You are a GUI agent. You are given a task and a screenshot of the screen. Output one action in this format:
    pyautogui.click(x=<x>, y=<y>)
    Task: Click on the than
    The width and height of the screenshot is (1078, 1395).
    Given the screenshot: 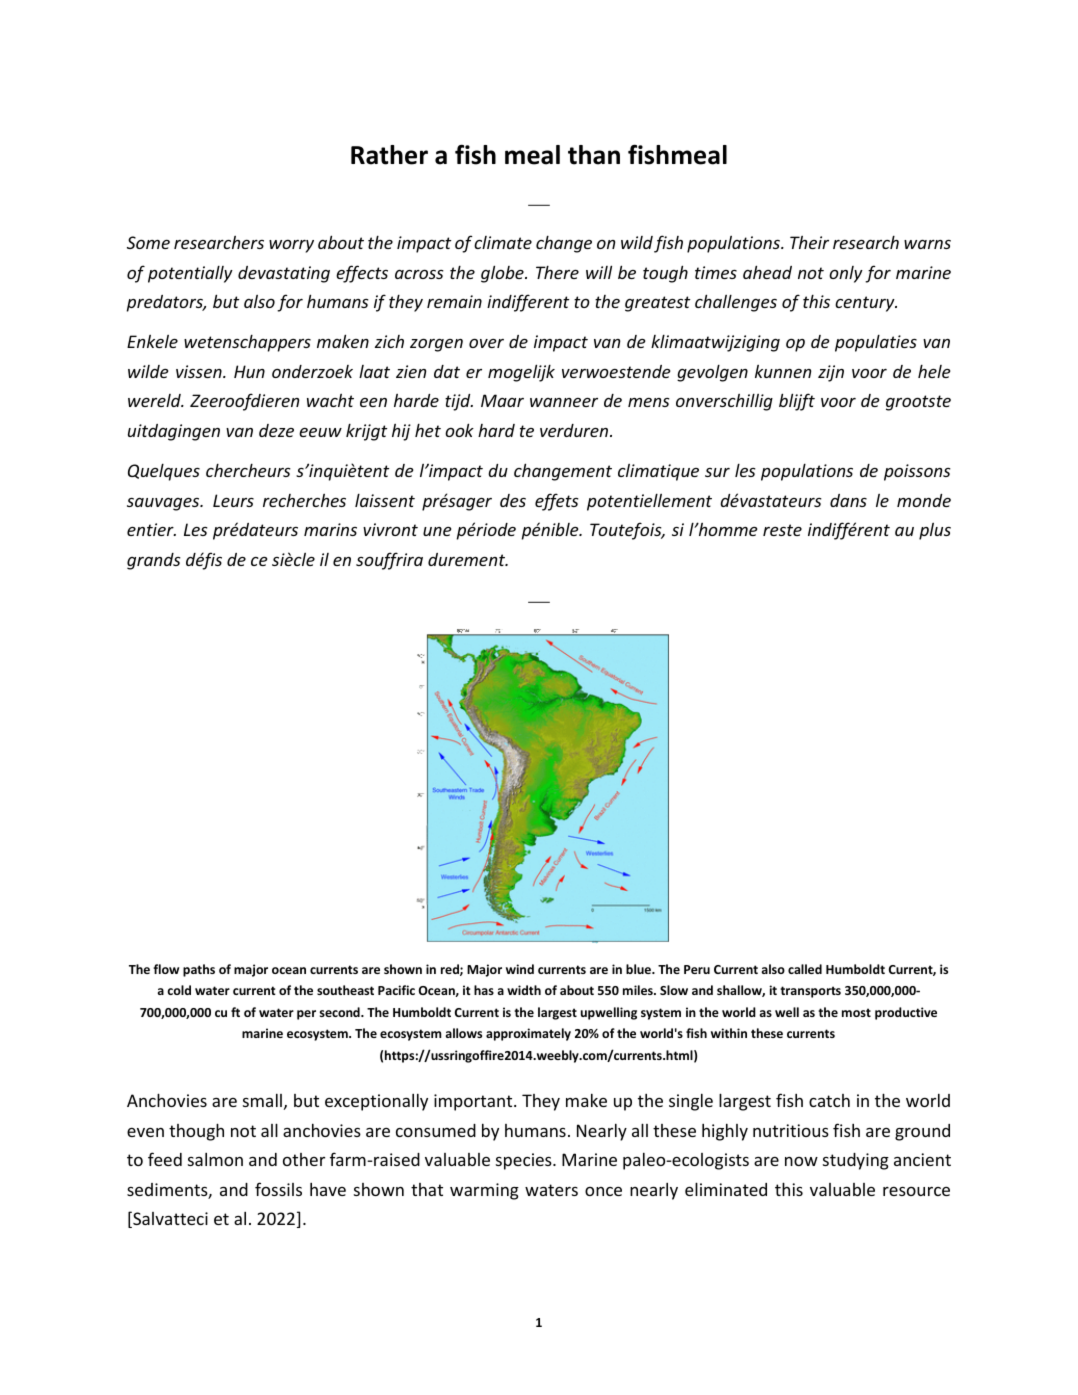 What is the action you would take?
    pyautogui.click(x=594, y=155)
